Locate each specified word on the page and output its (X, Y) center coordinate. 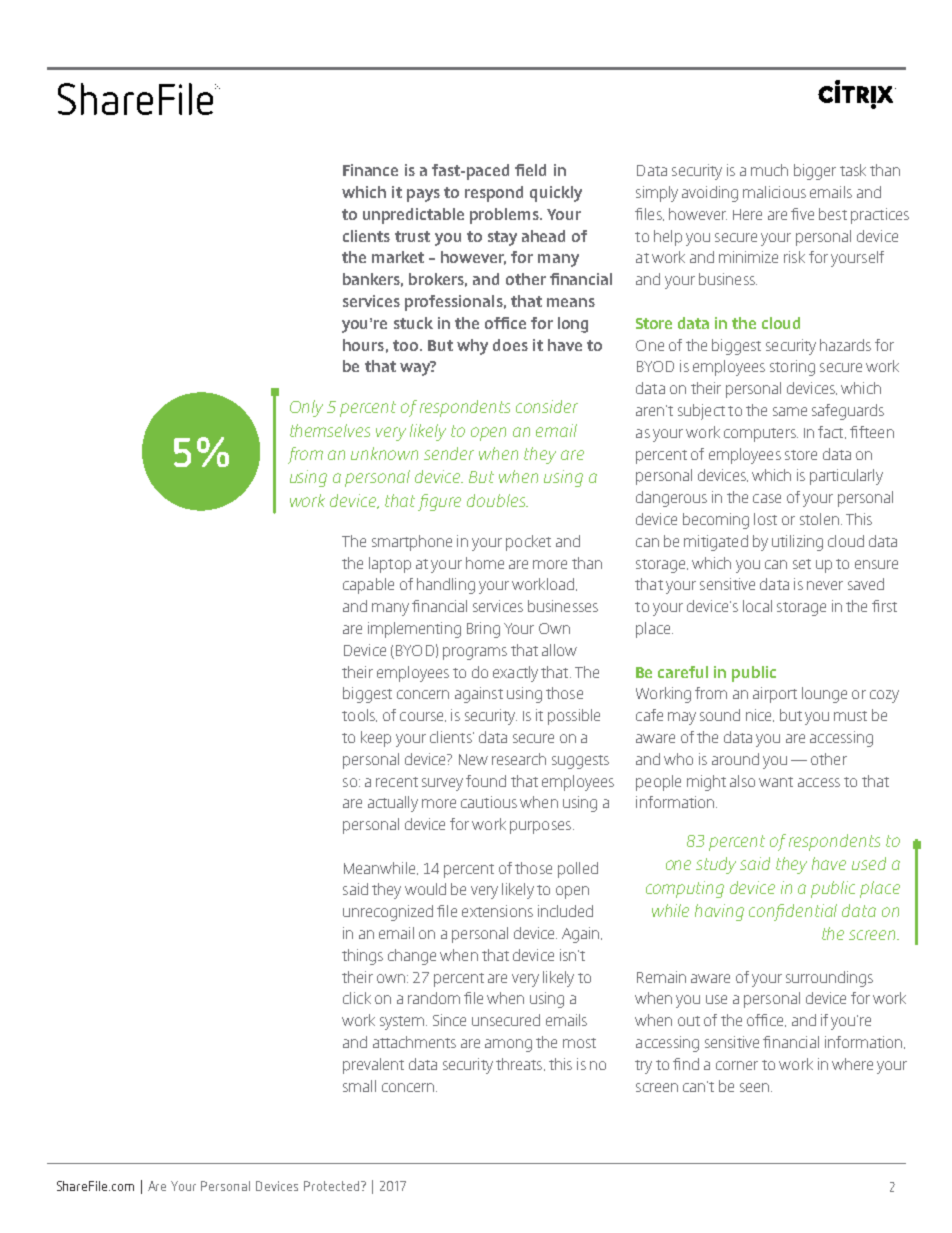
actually (393, 804)
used (869, 863)
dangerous (671, 499)
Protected (333, 1186)
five (802, 214)
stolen (819, 519)
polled (578, 870)
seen (756, 1087)
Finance (370, 170)
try (643, 1067)
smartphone (412, 543)
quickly (556, 194)
